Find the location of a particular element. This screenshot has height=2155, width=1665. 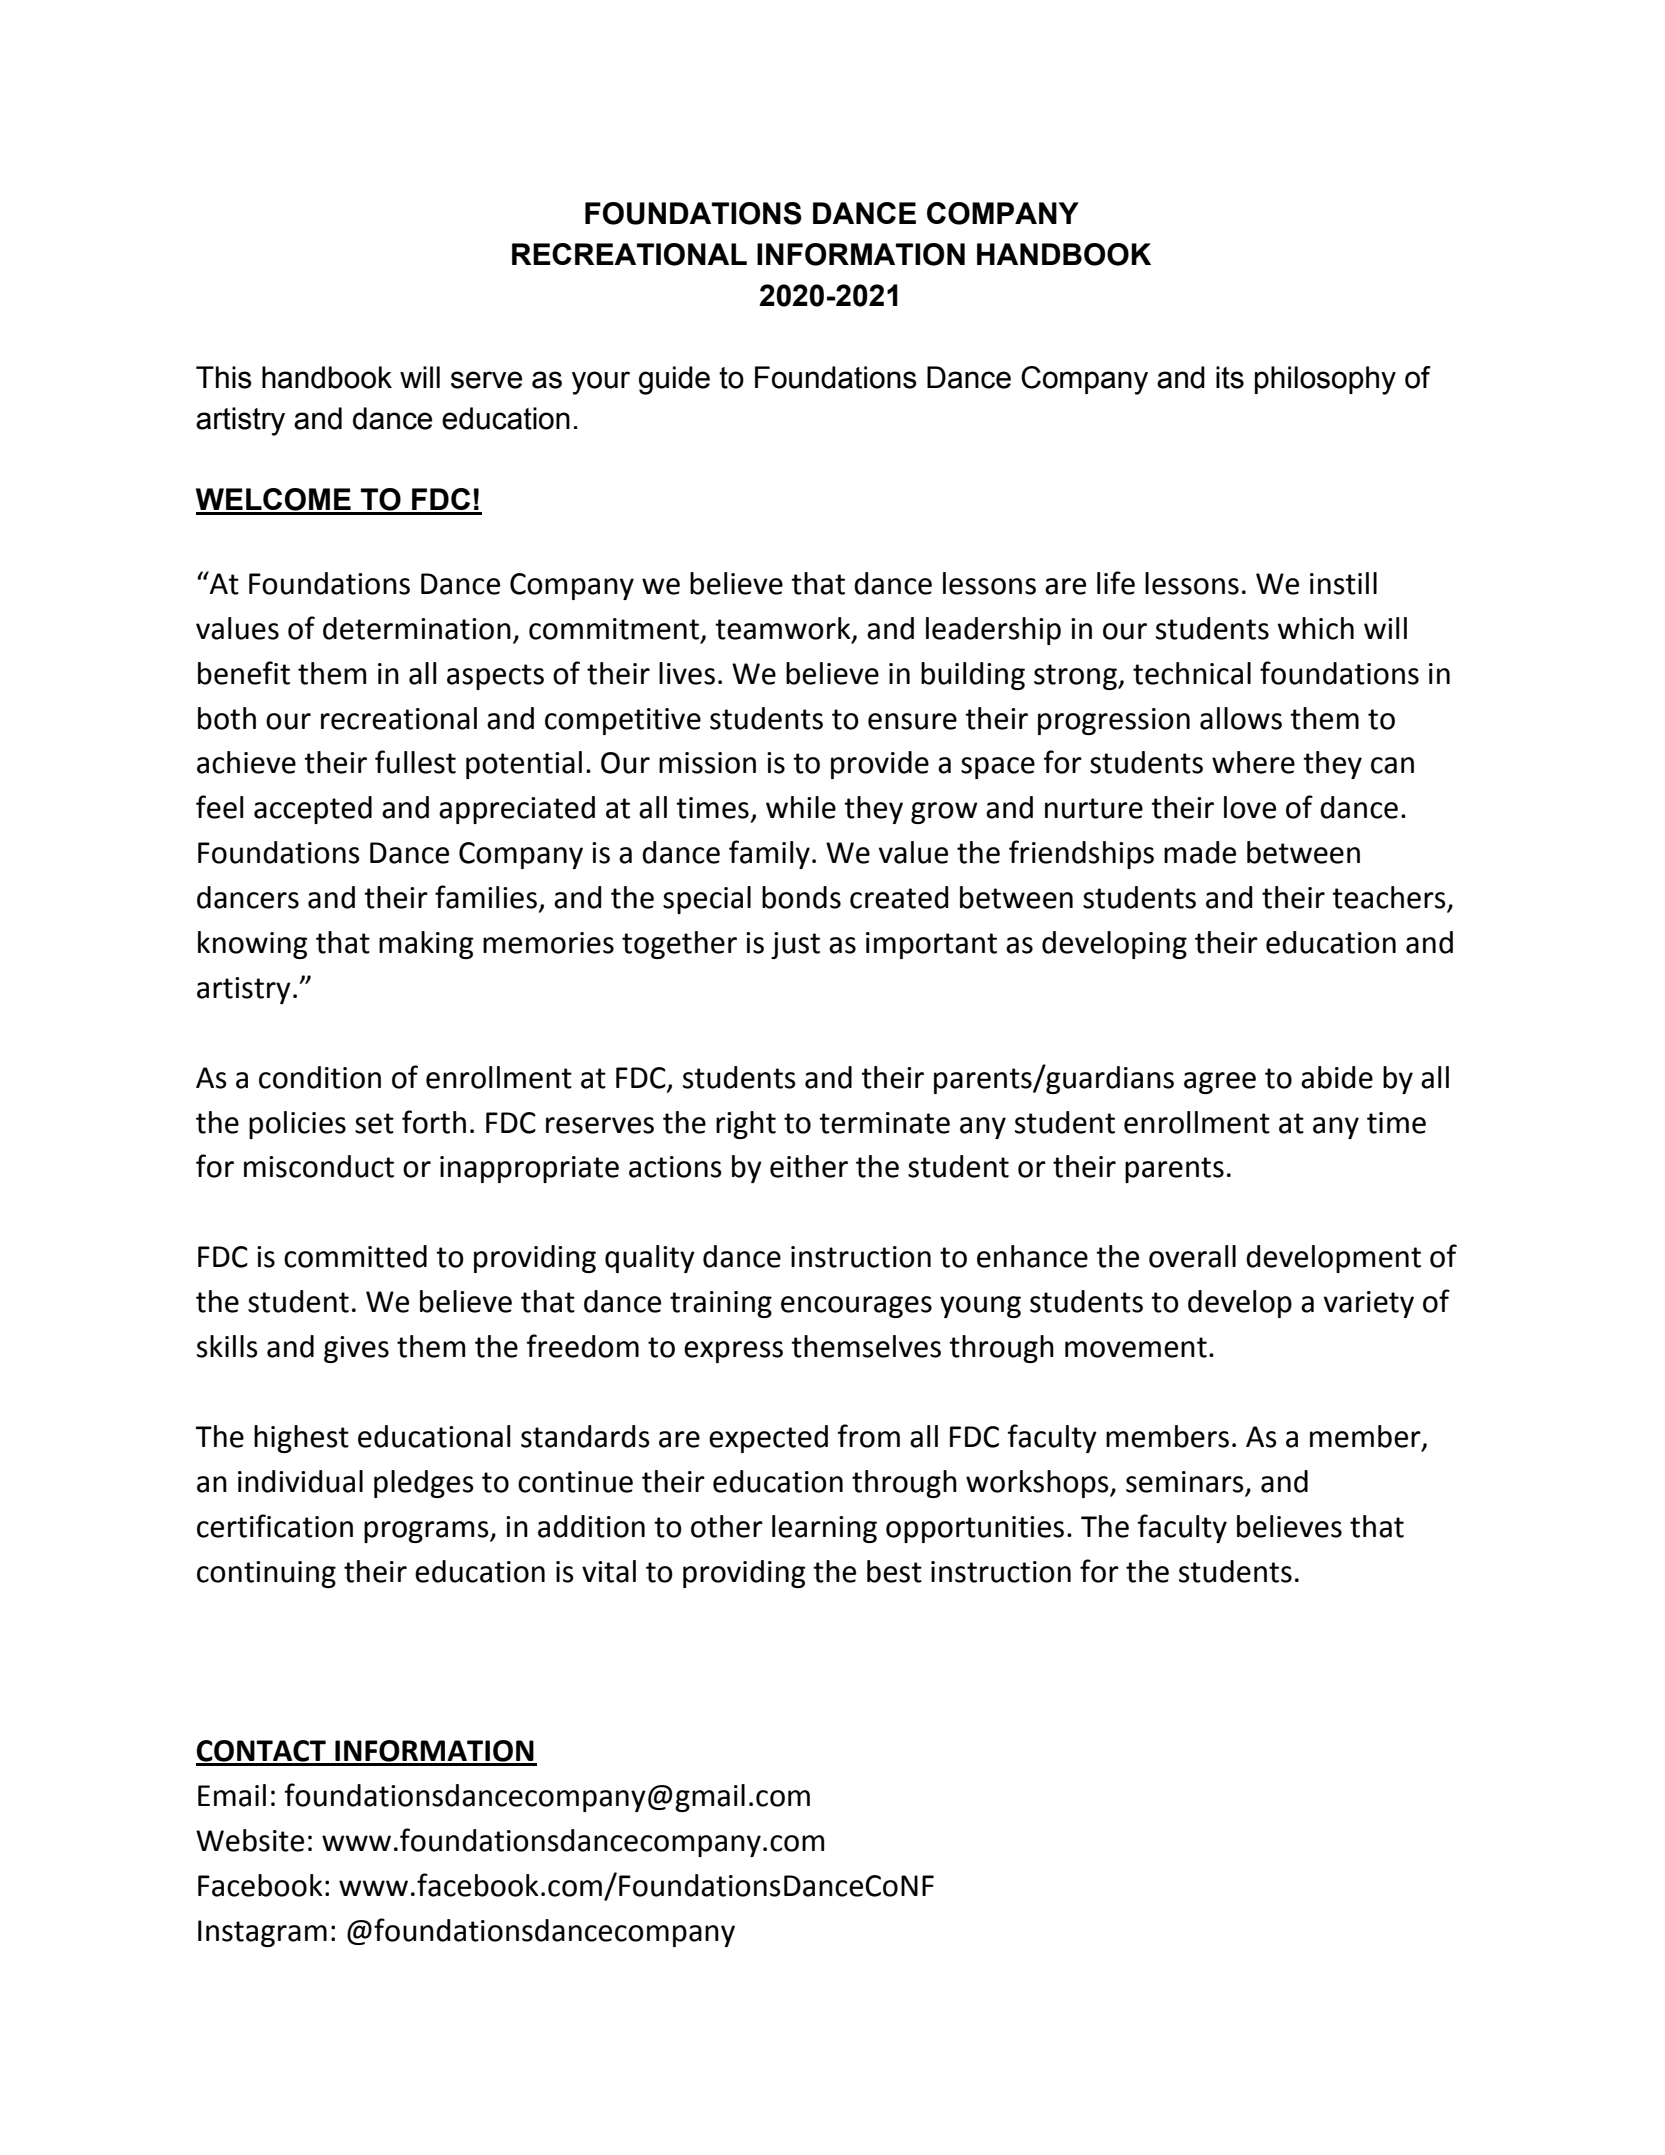

learning is located at coordinates (824, 1529).
